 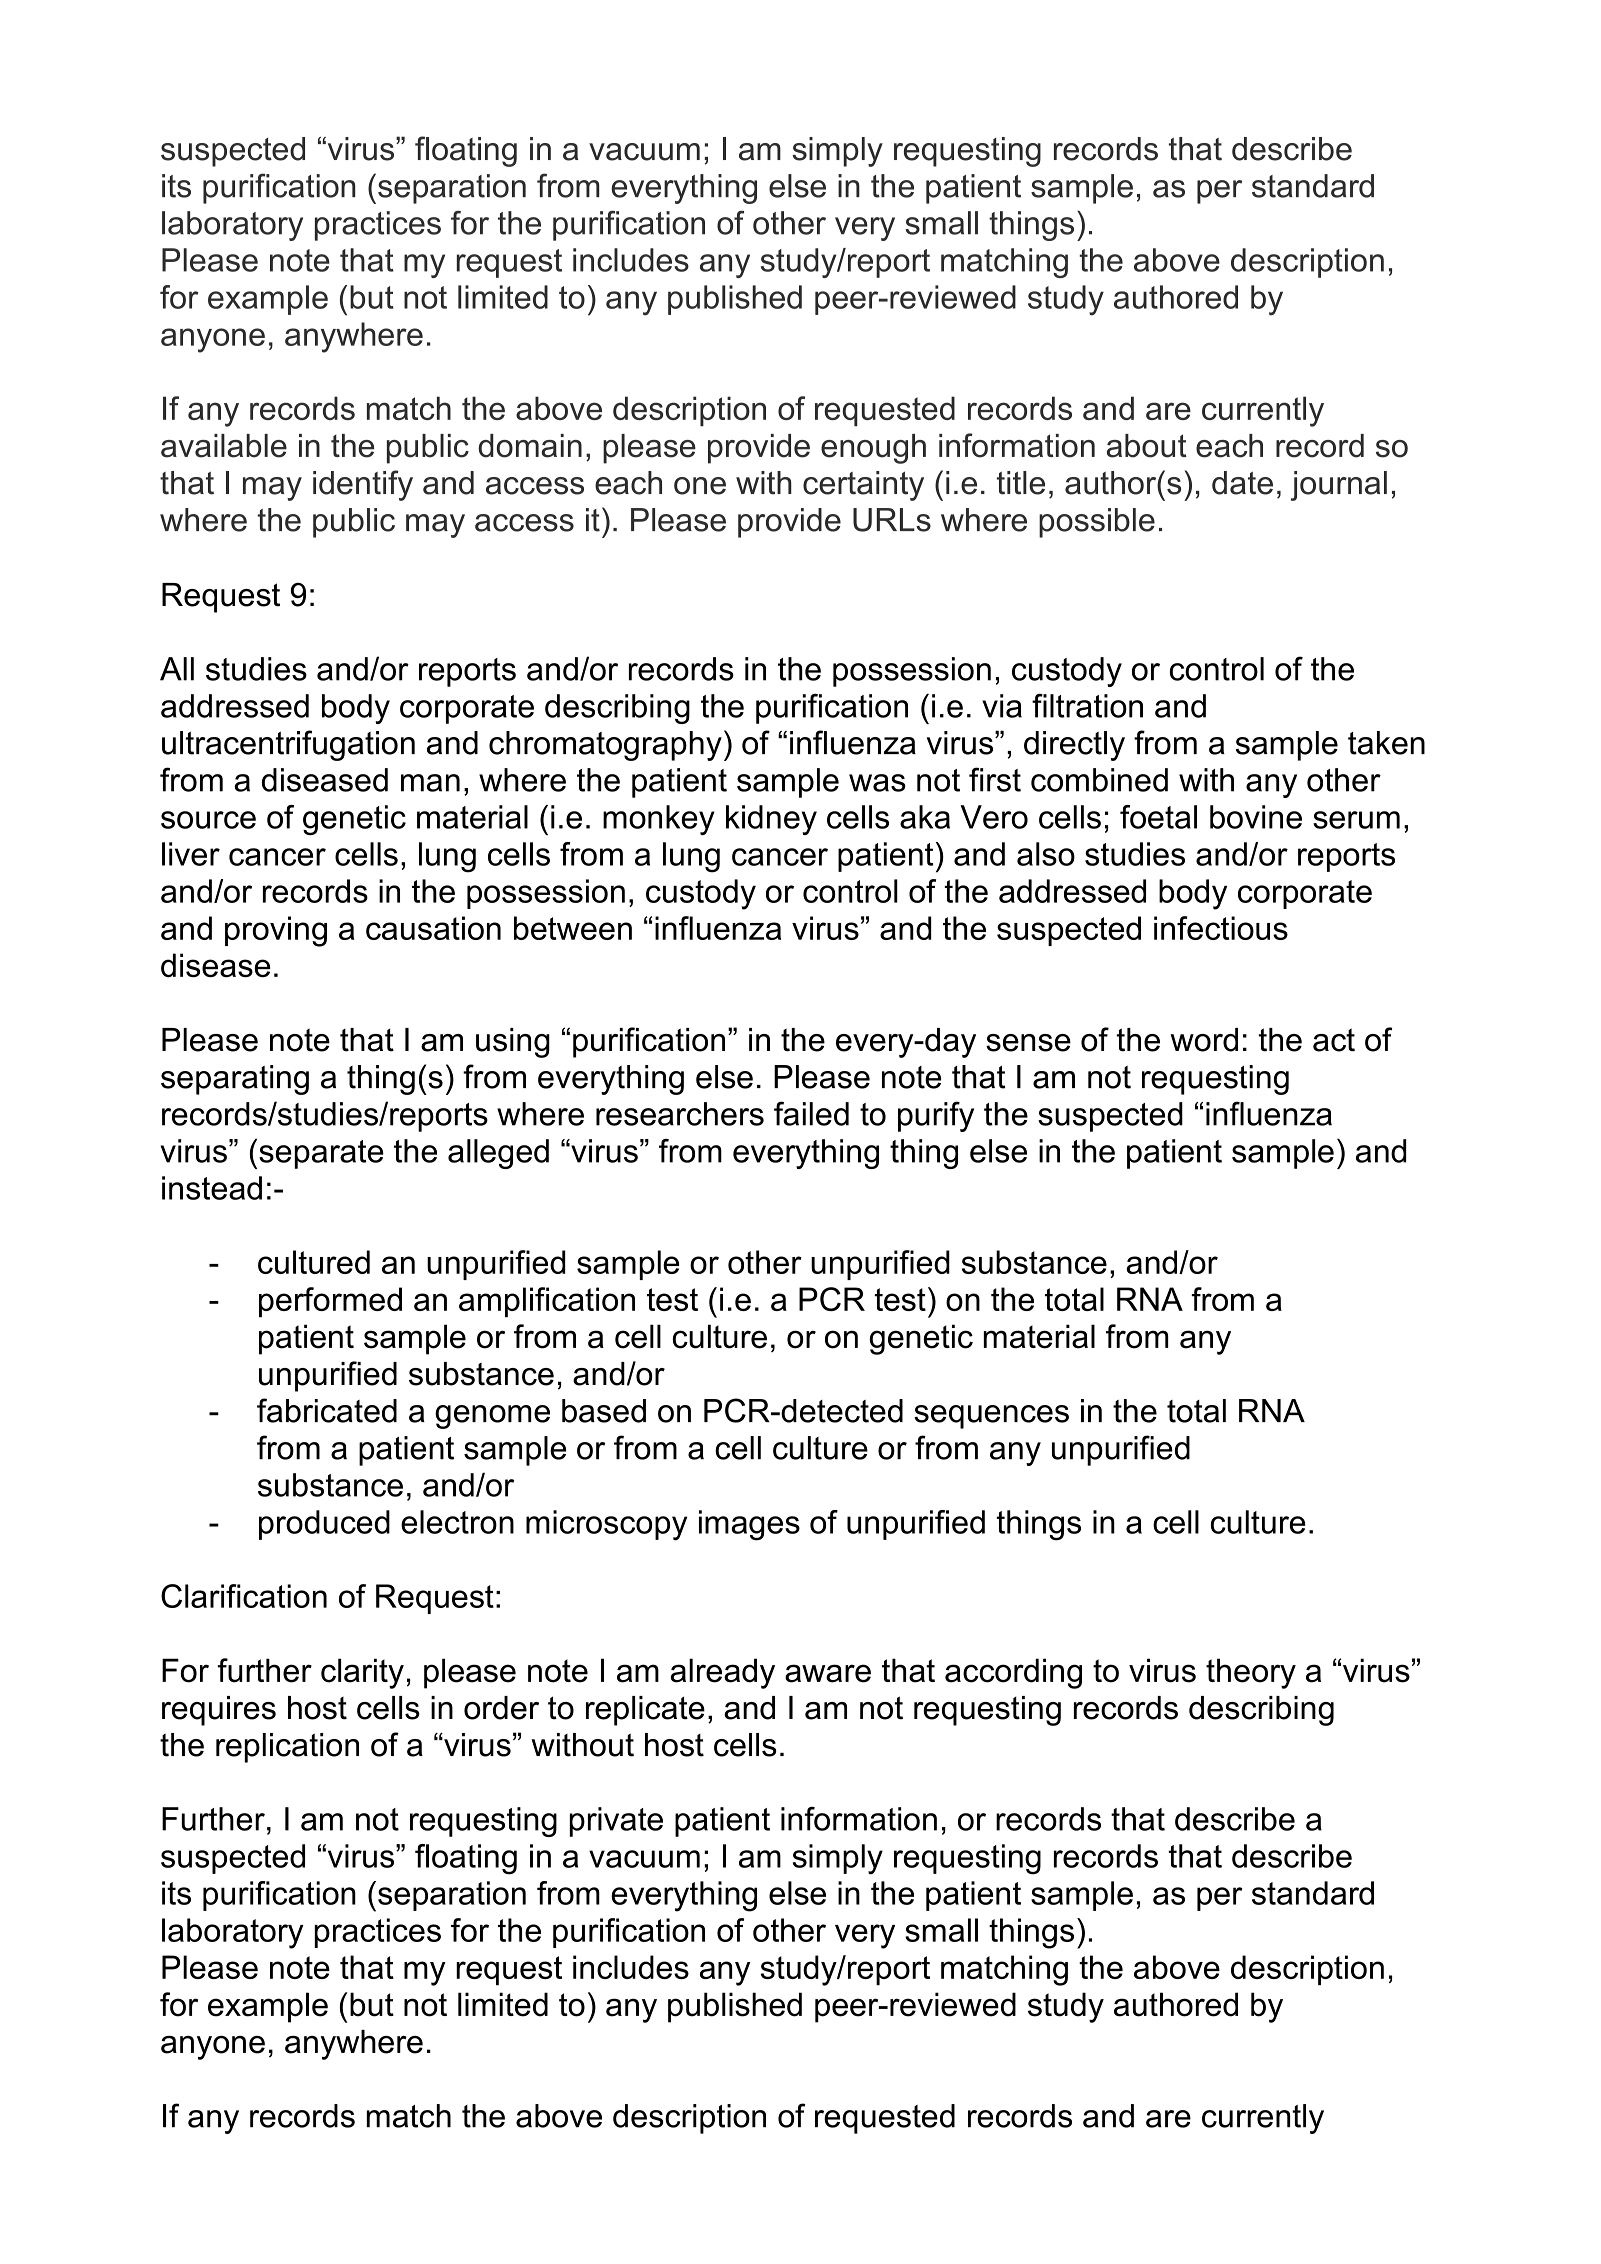 What do you see at coordinates (321, 1154) in the screenshot?
I see `separate` at bounding box center [321, 1154].
